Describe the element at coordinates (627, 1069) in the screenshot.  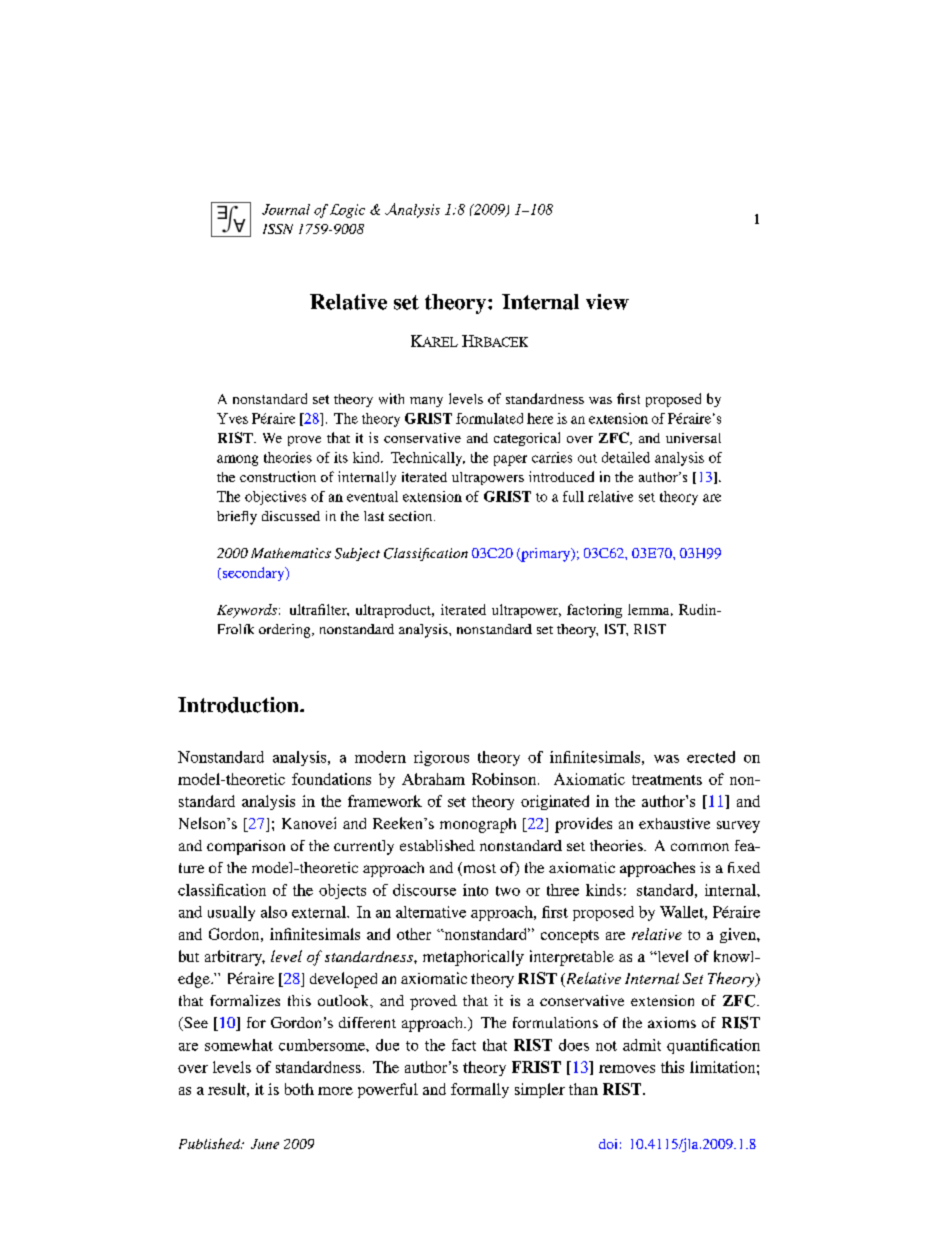
I see `removes` at that location.
